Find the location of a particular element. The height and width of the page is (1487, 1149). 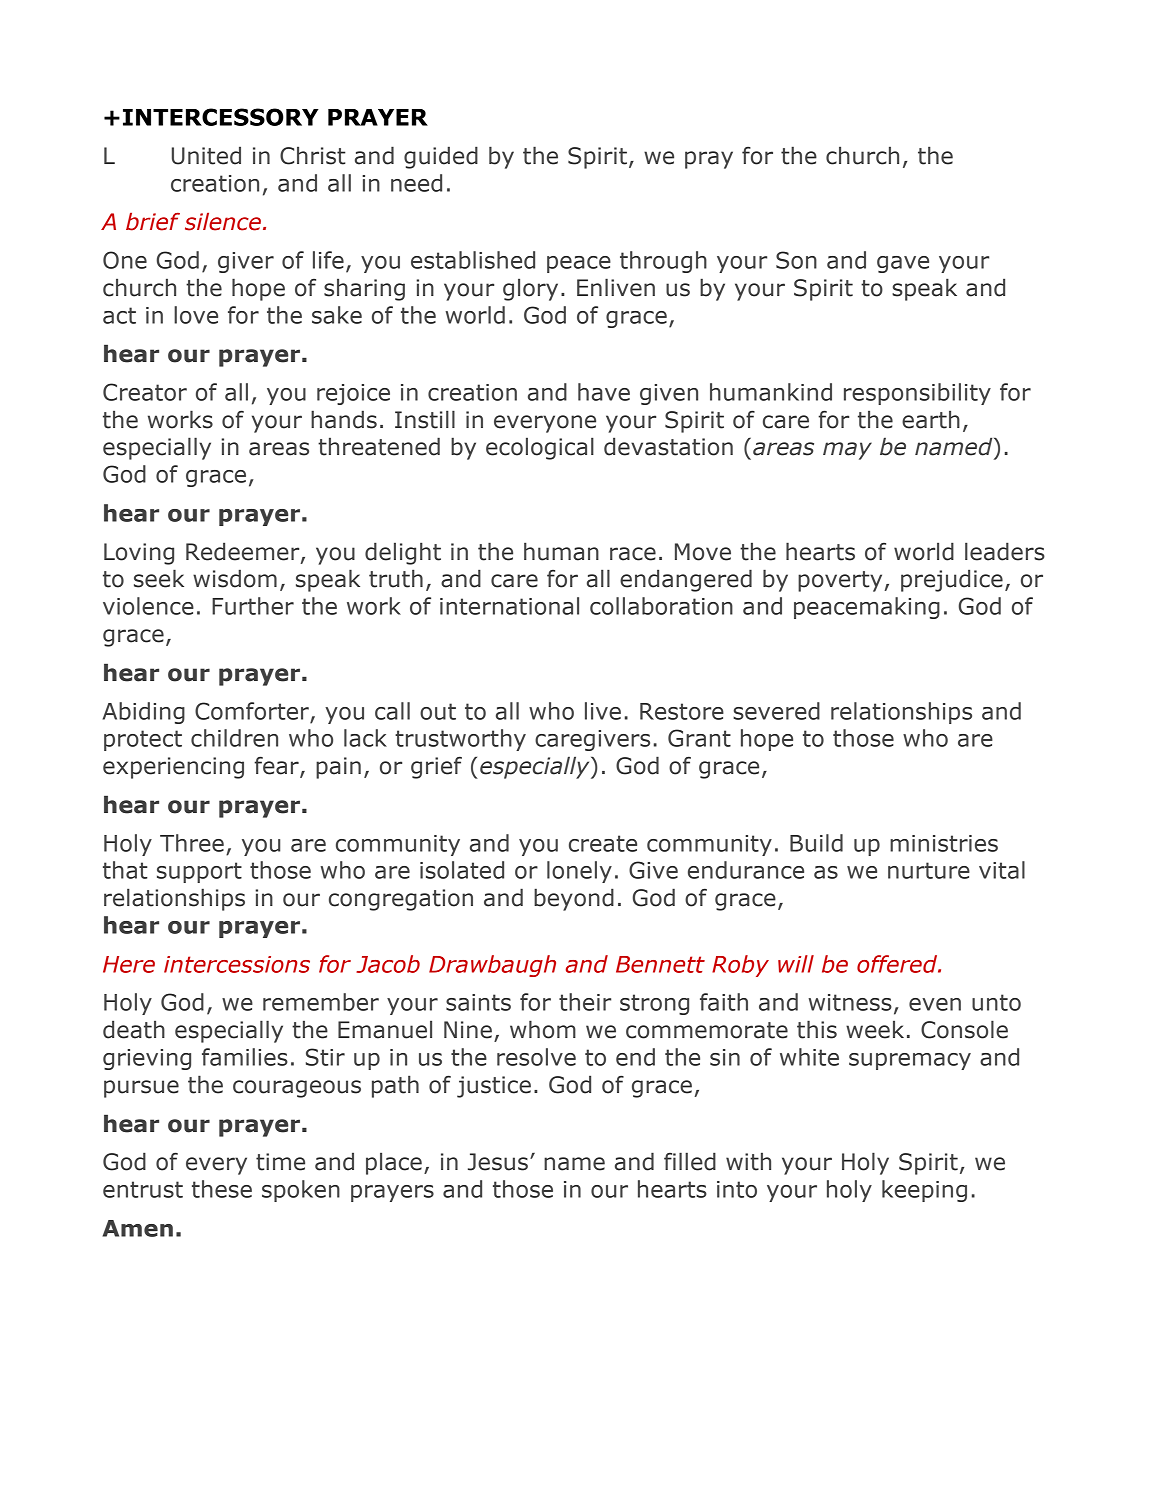

these is located at coordinates (222, 1189).
